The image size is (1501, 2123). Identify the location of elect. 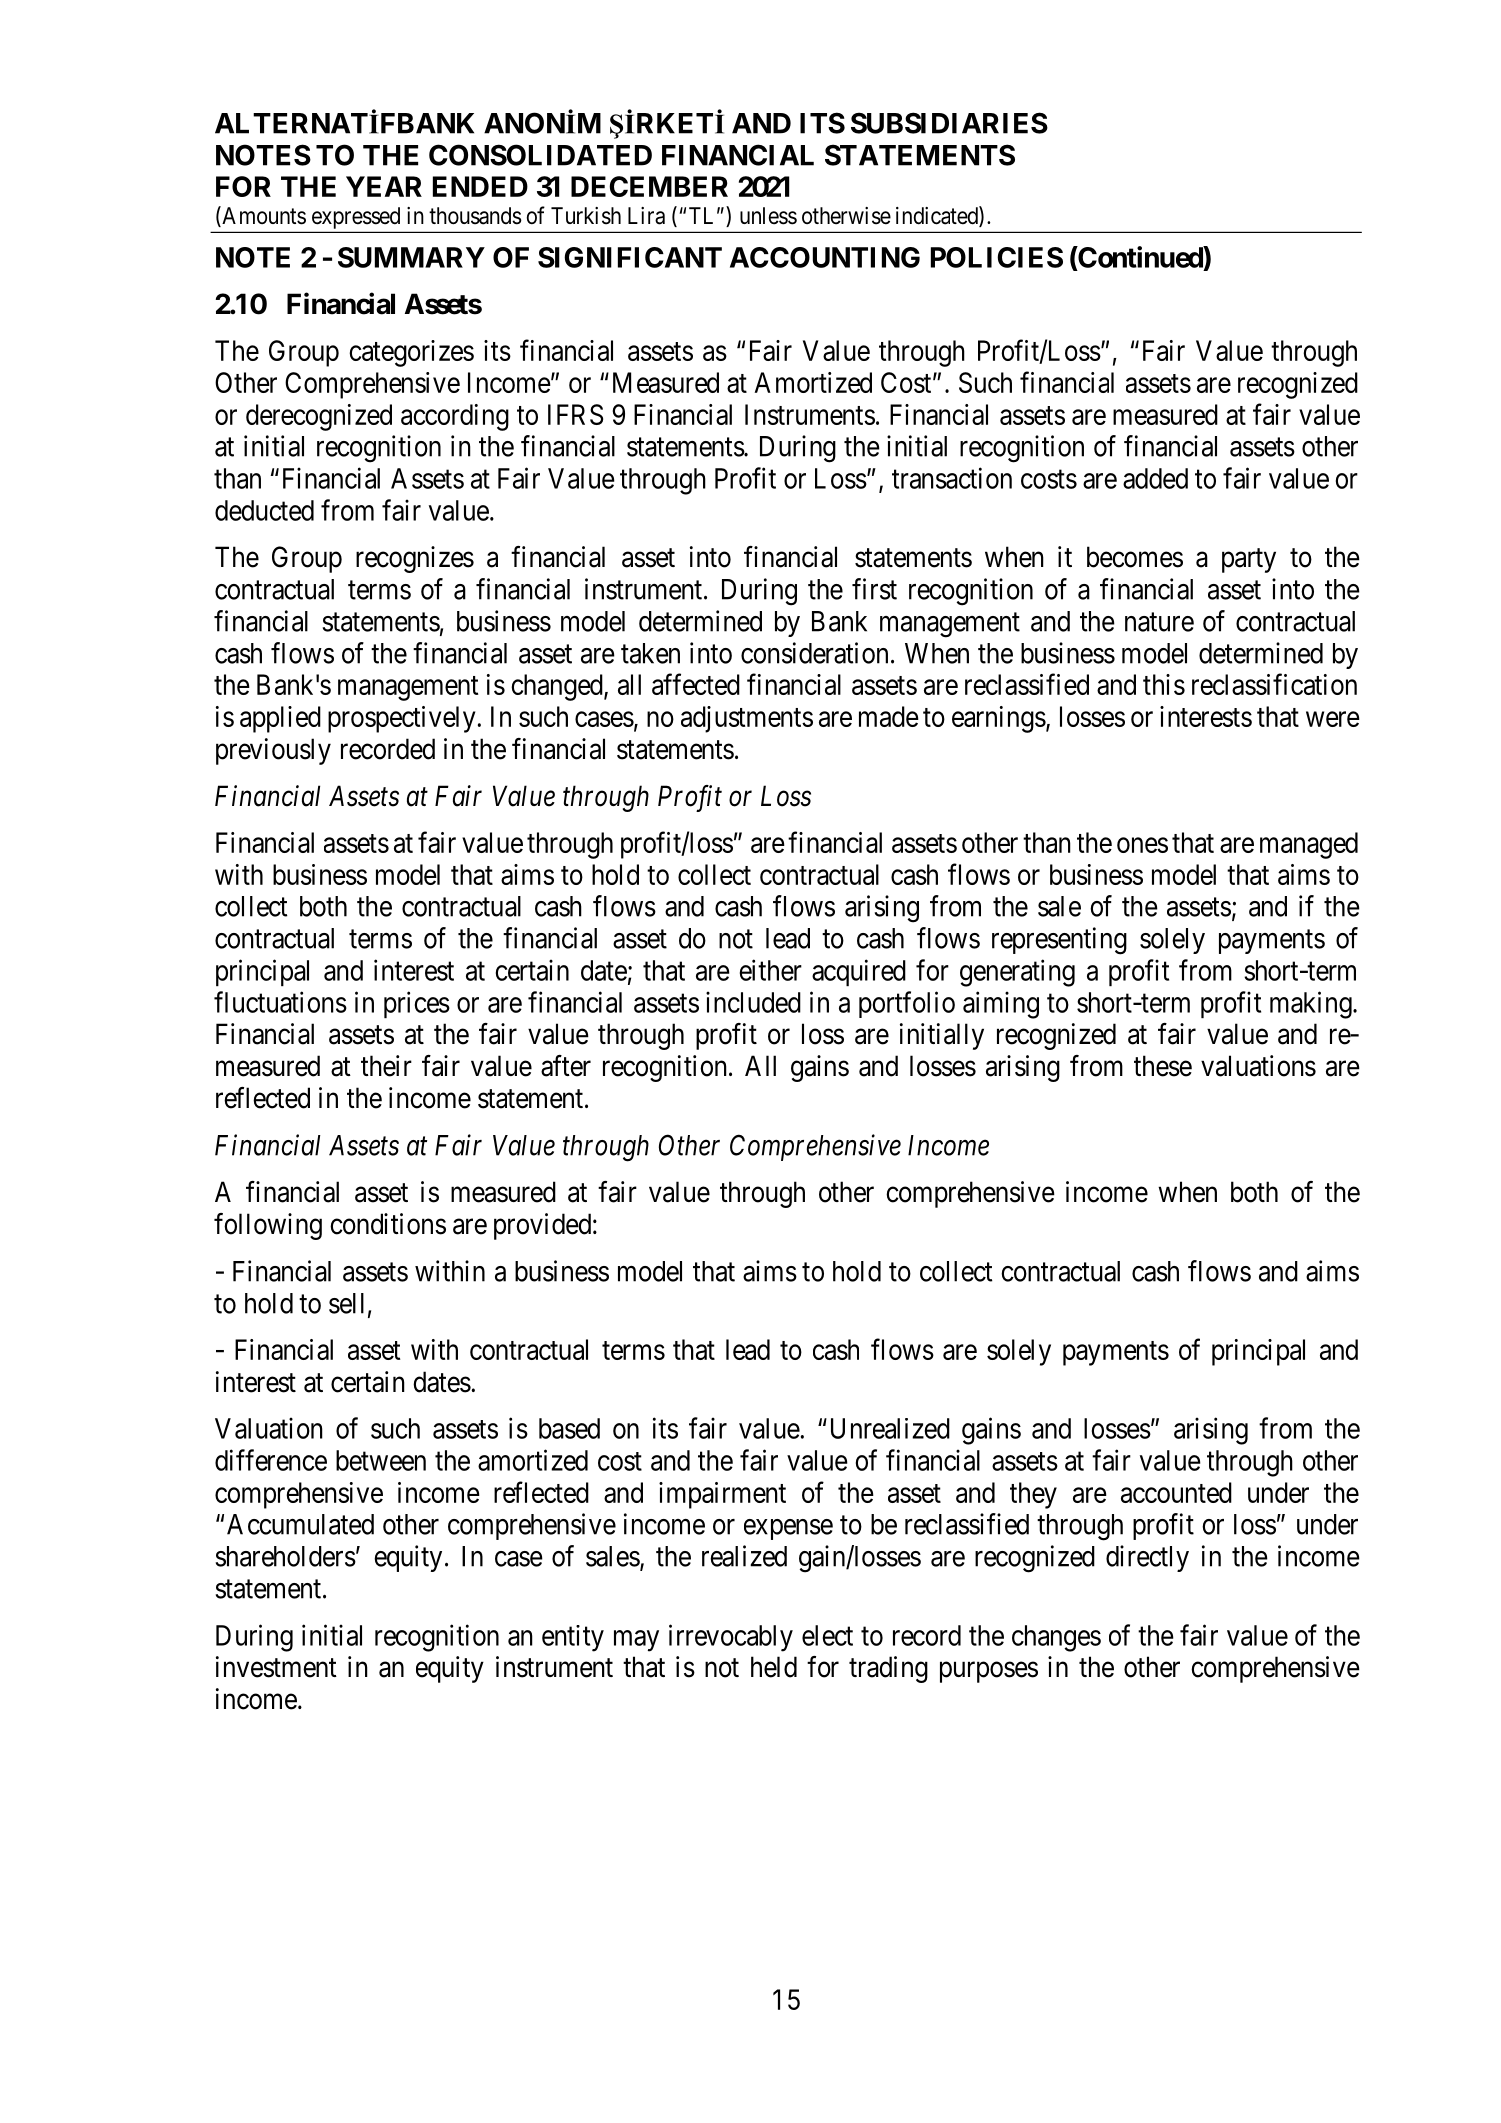
(827, 1635).
